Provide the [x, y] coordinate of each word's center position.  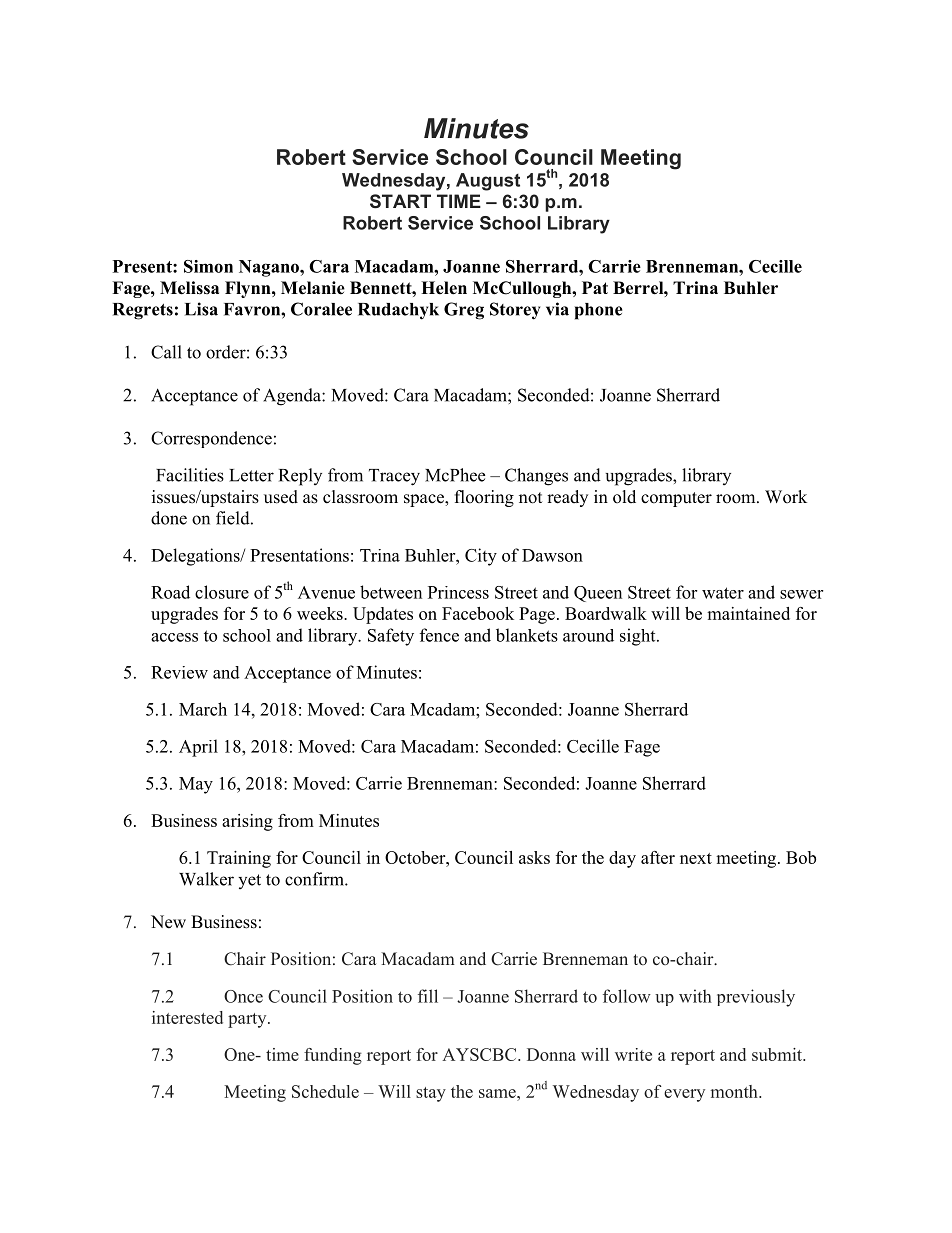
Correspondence [211, 439]
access [174, 637]
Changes [536, 477]
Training [239, 859]
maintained [748, 613]
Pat [595, 287]
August [488, 182]
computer [676, 499]
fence [439, 635]
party [248, 1020]
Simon [208, 266]
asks [534, 857]
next [696, 858]
